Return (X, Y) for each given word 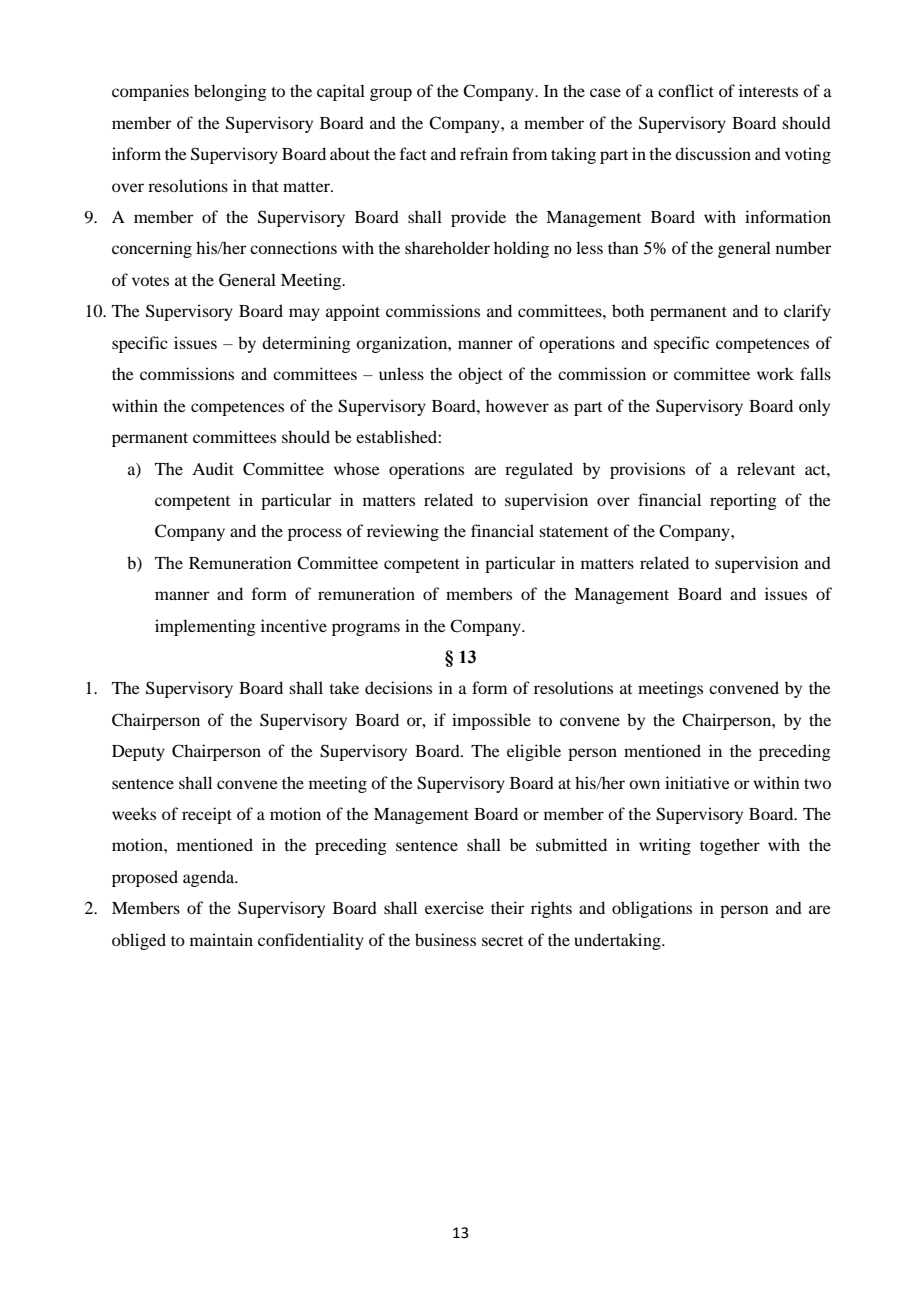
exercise (454, 907)
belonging (230, 92)
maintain (221, 939)
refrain (484, 153)
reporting (743, 501)
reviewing (403, 532)
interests (768, 90)
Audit (213, 468)
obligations (652, 909)
